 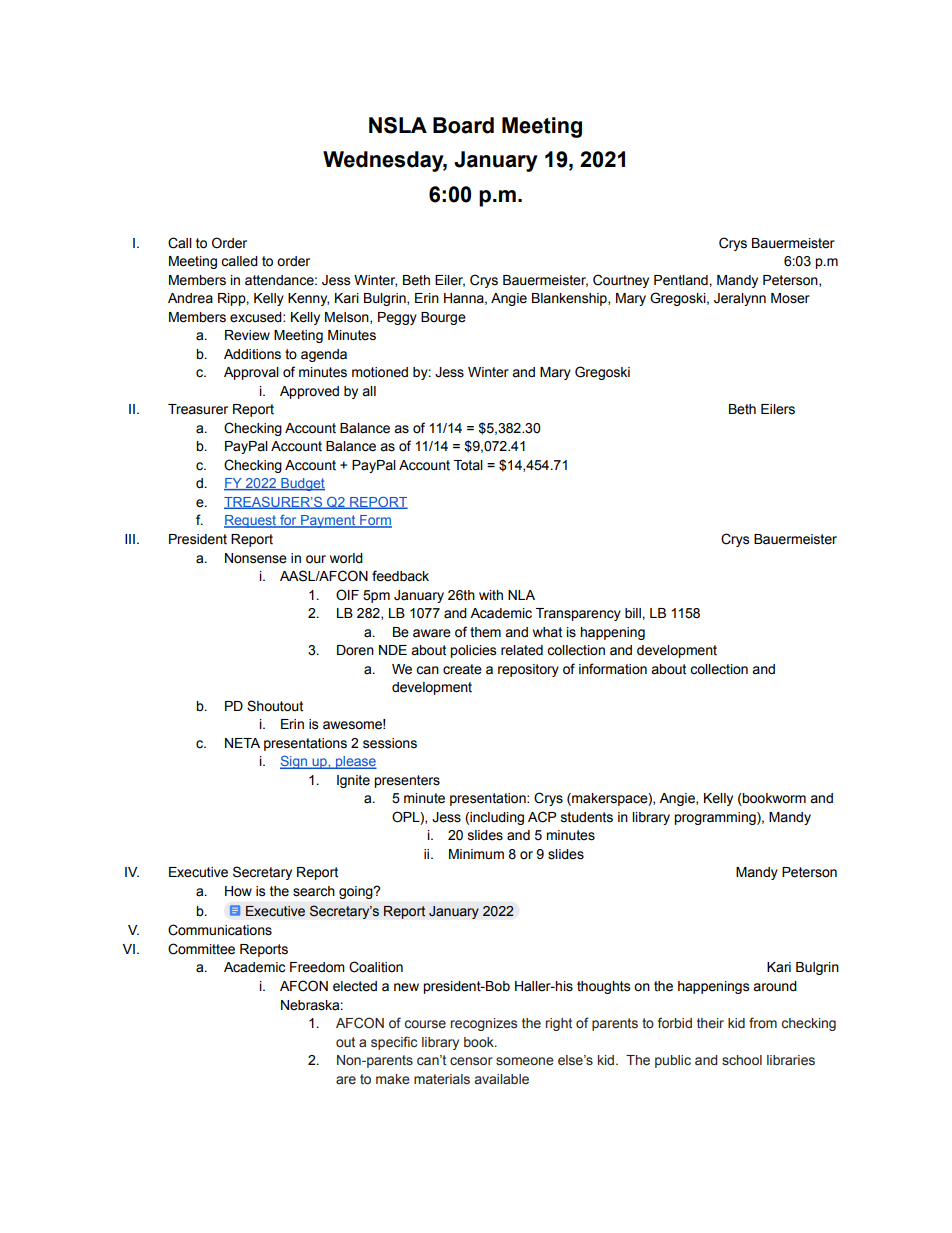 I want to click on Board, so click(x=463, y=125).
